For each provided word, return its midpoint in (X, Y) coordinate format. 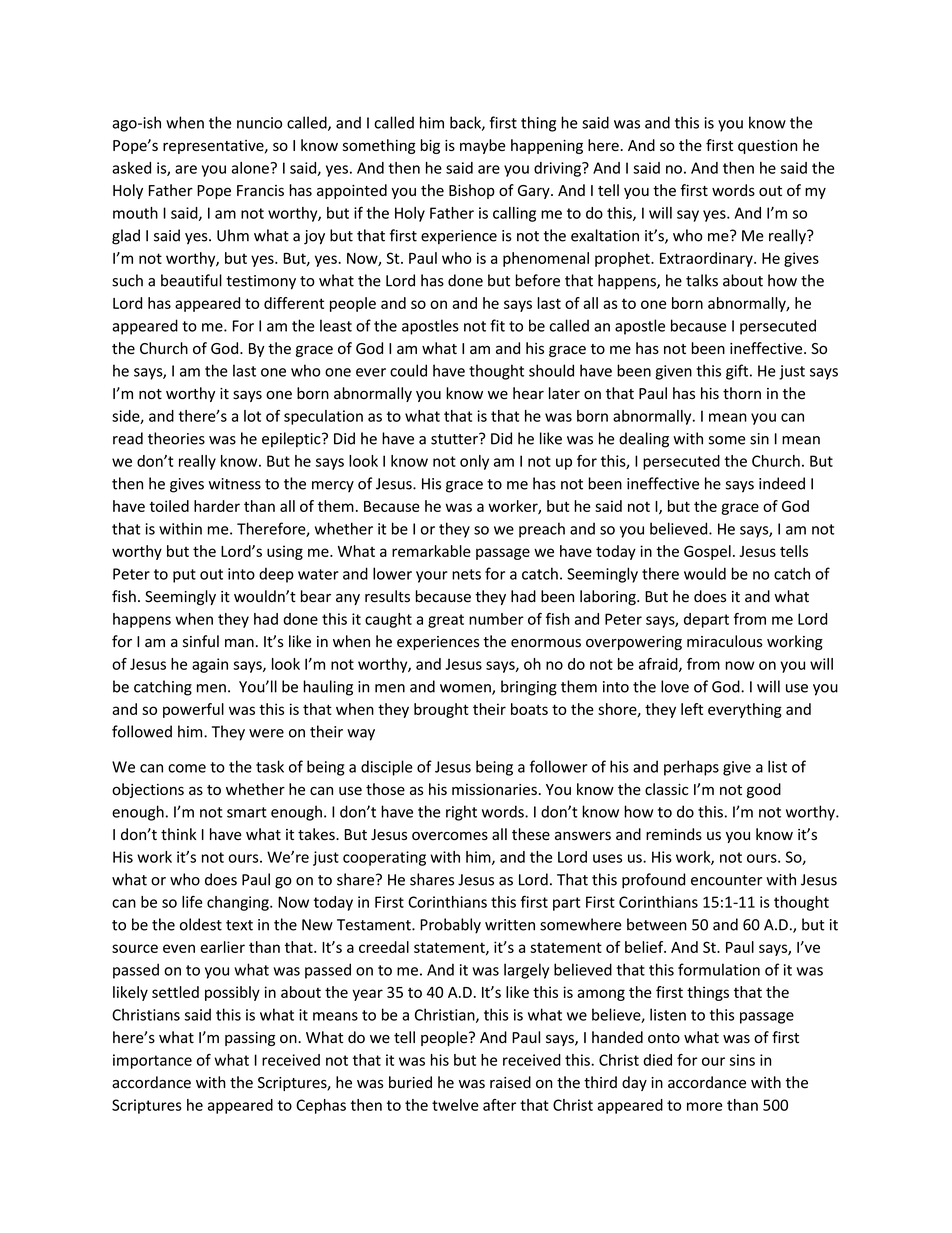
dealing (644, 440)
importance (152, 1061)
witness (235, 484)
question (767, 147)
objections (148, 790)
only (474, 462)
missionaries (494, 789)
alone (250, 168)
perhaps (691, 768)
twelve (455, 1105)
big (430, 146)
